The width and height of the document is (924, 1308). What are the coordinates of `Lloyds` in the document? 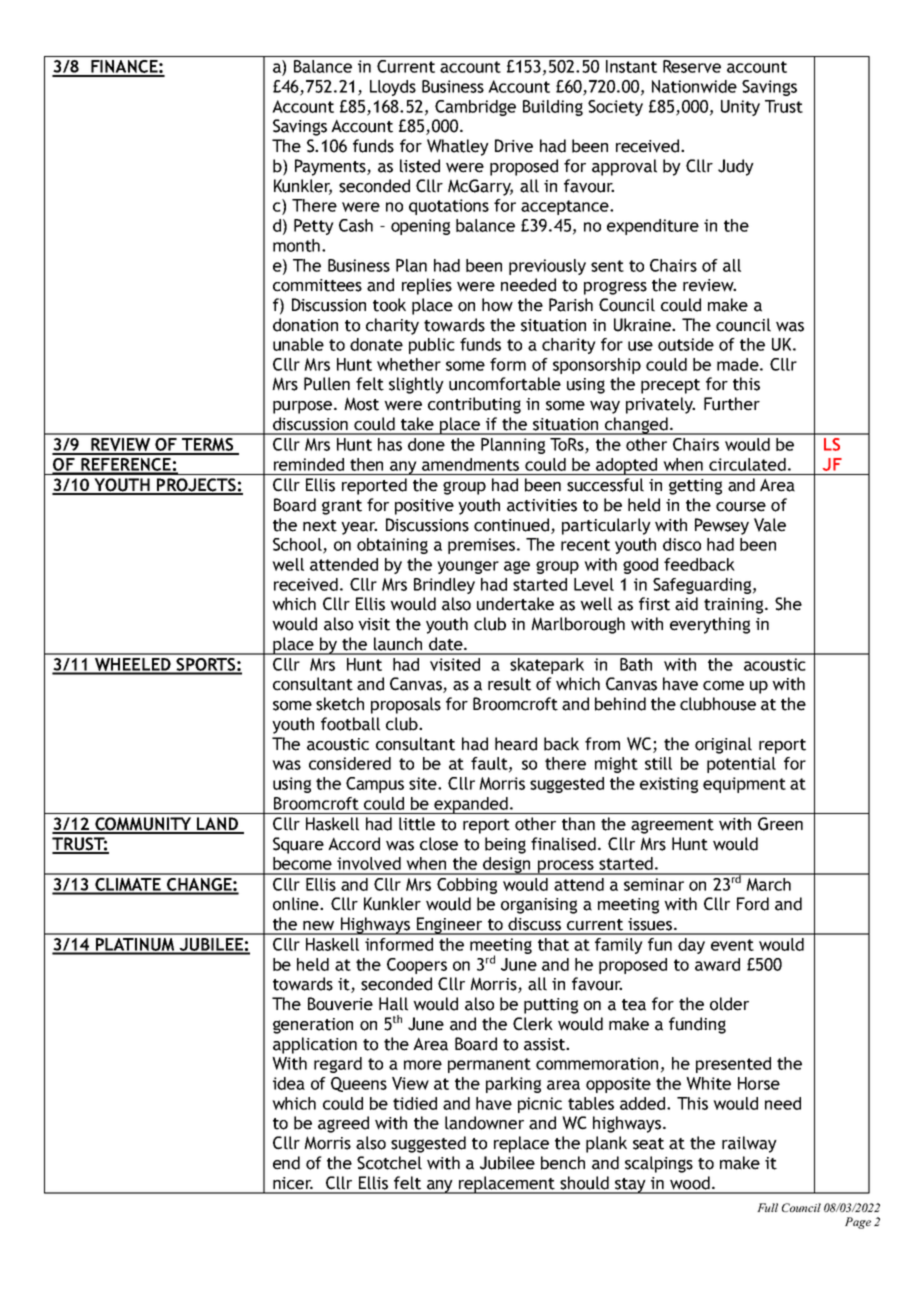 It's located at (393, 88).
